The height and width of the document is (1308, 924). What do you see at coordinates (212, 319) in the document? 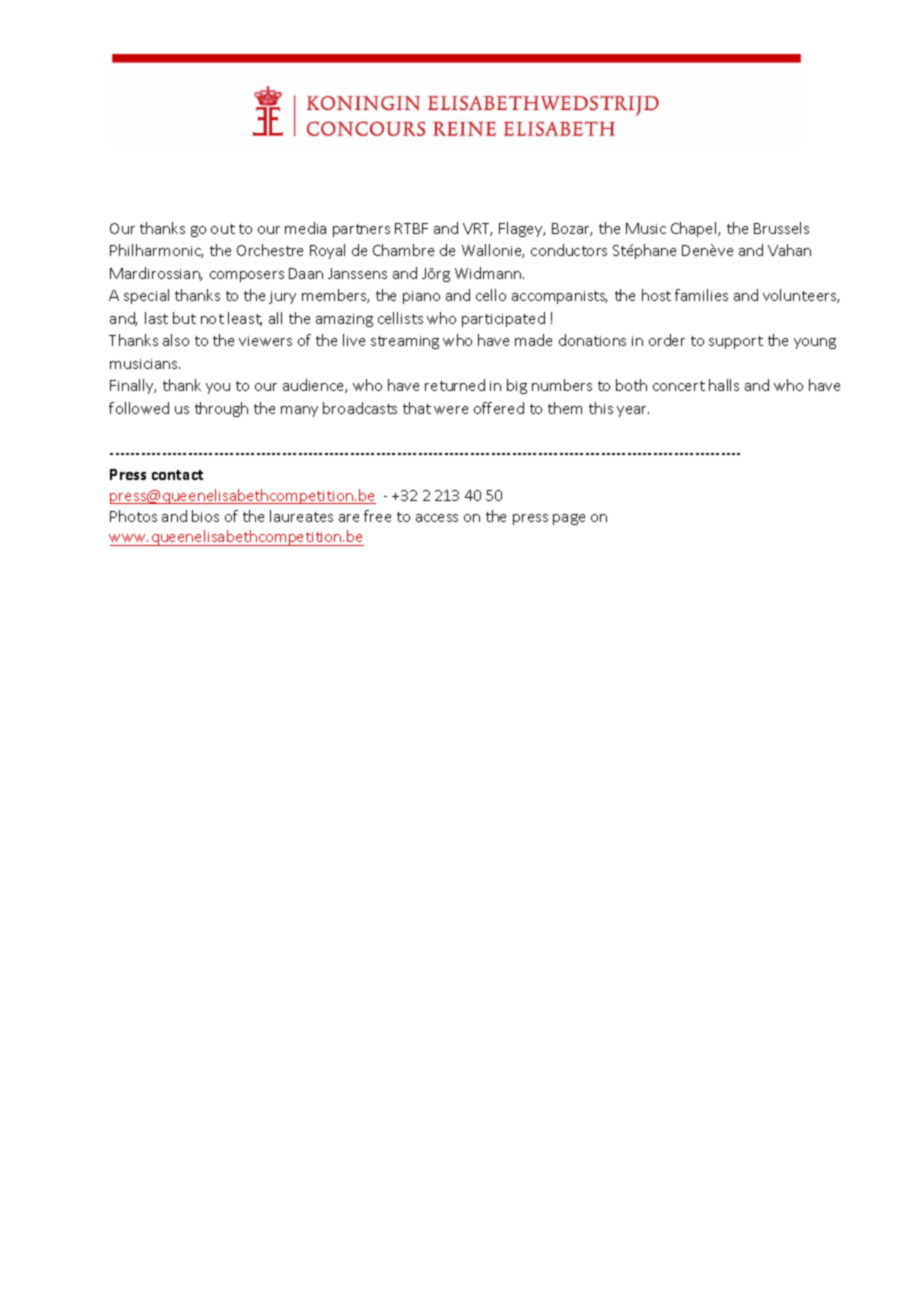
I see `not` at bounding box center [212, 319].
